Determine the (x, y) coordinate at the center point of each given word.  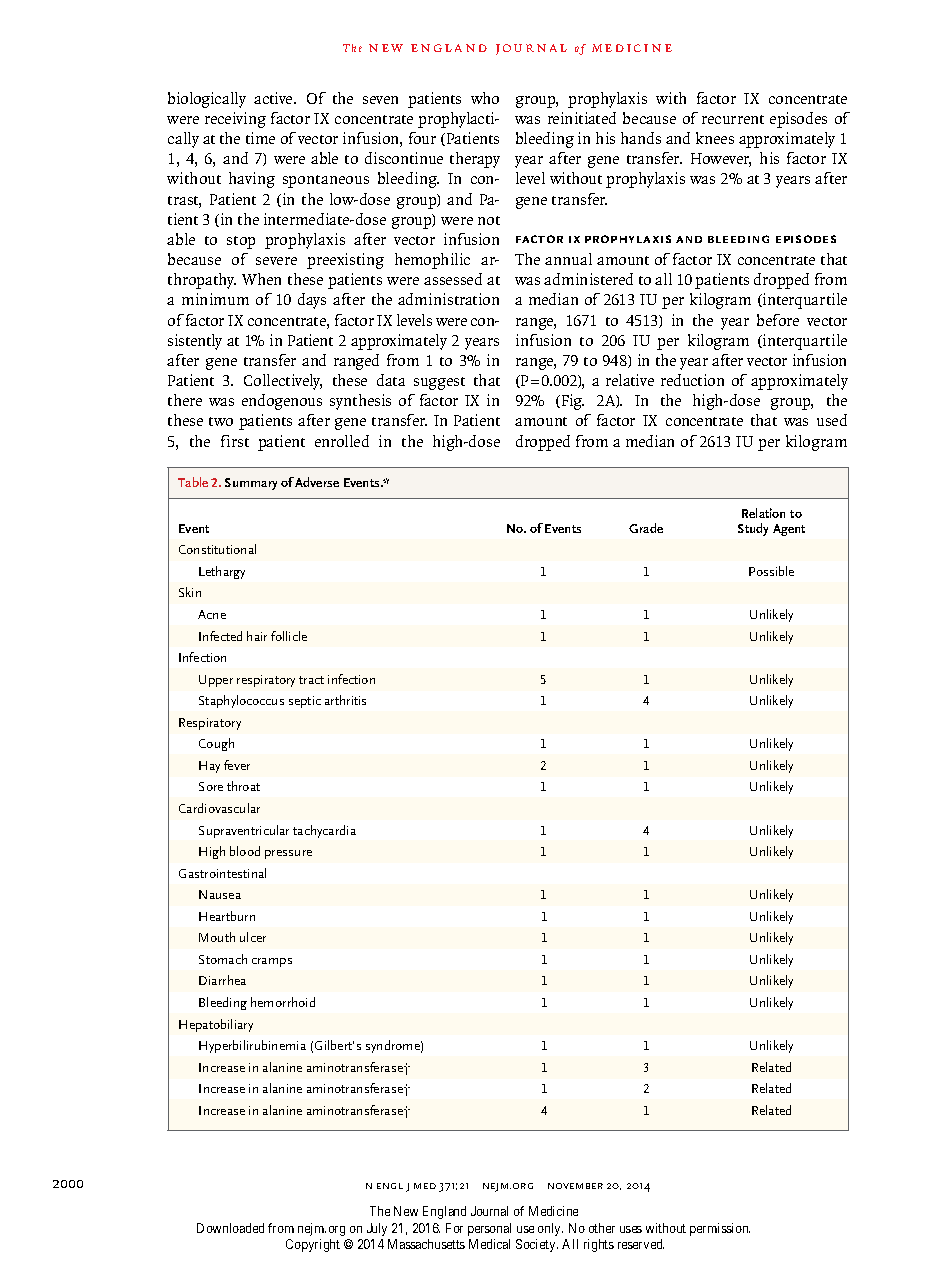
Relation (763, 513)
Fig (571, 402)
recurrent (733, 119)
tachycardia (324, 831)
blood (245, 851)
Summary (251, 484)
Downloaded (230, 1228)
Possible (771, 571)
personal (489, 1229)
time (260, 138)
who (485, 98)
